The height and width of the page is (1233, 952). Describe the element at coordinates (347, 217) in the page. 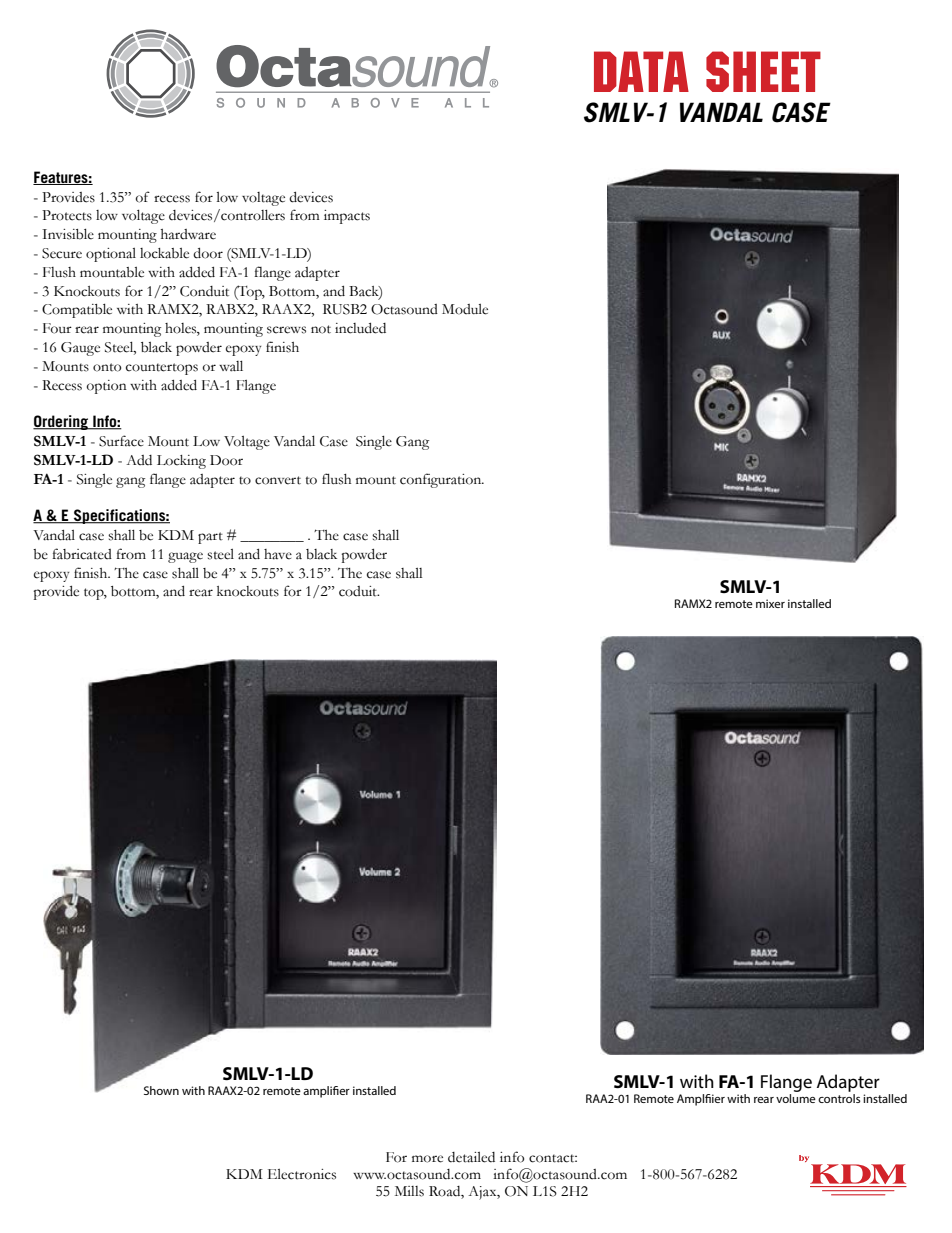

I see `impacts` at that location.
